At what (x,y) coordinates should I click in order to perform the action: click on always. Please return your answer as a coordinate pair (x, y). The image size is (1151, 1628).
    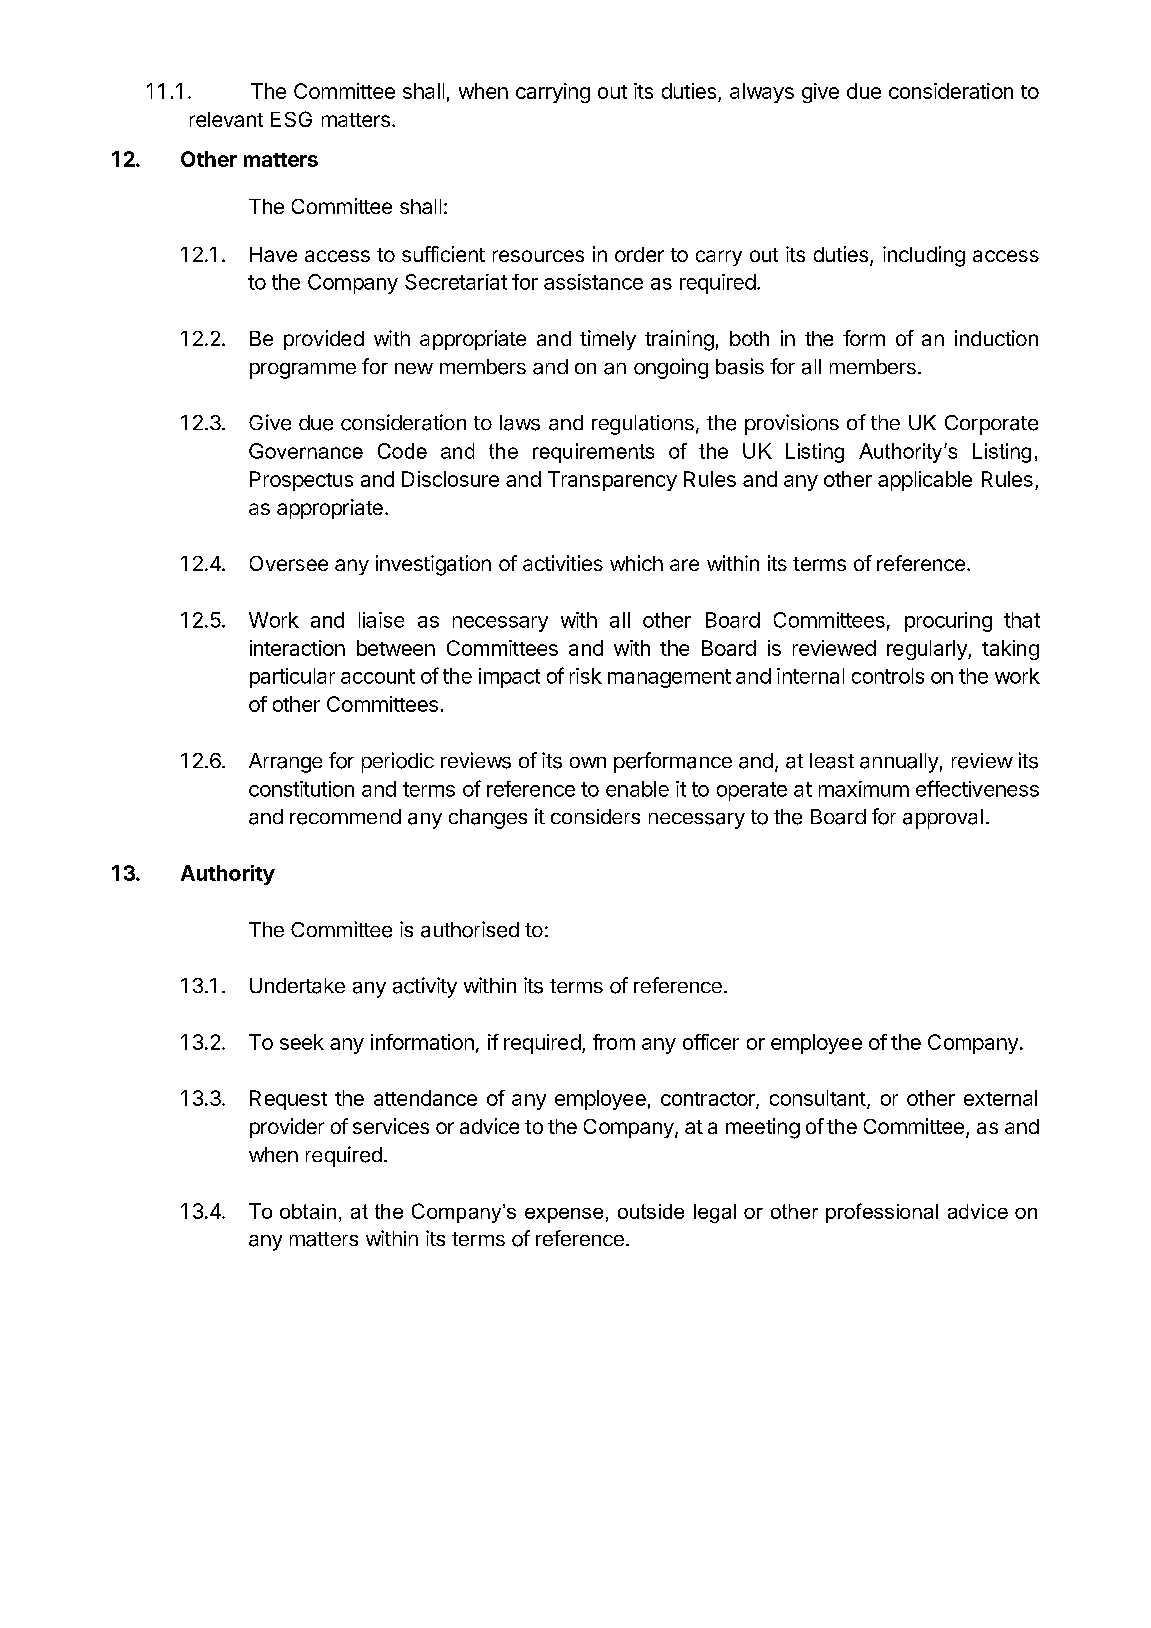
    Looking at the image, I should click on (762, 93).
